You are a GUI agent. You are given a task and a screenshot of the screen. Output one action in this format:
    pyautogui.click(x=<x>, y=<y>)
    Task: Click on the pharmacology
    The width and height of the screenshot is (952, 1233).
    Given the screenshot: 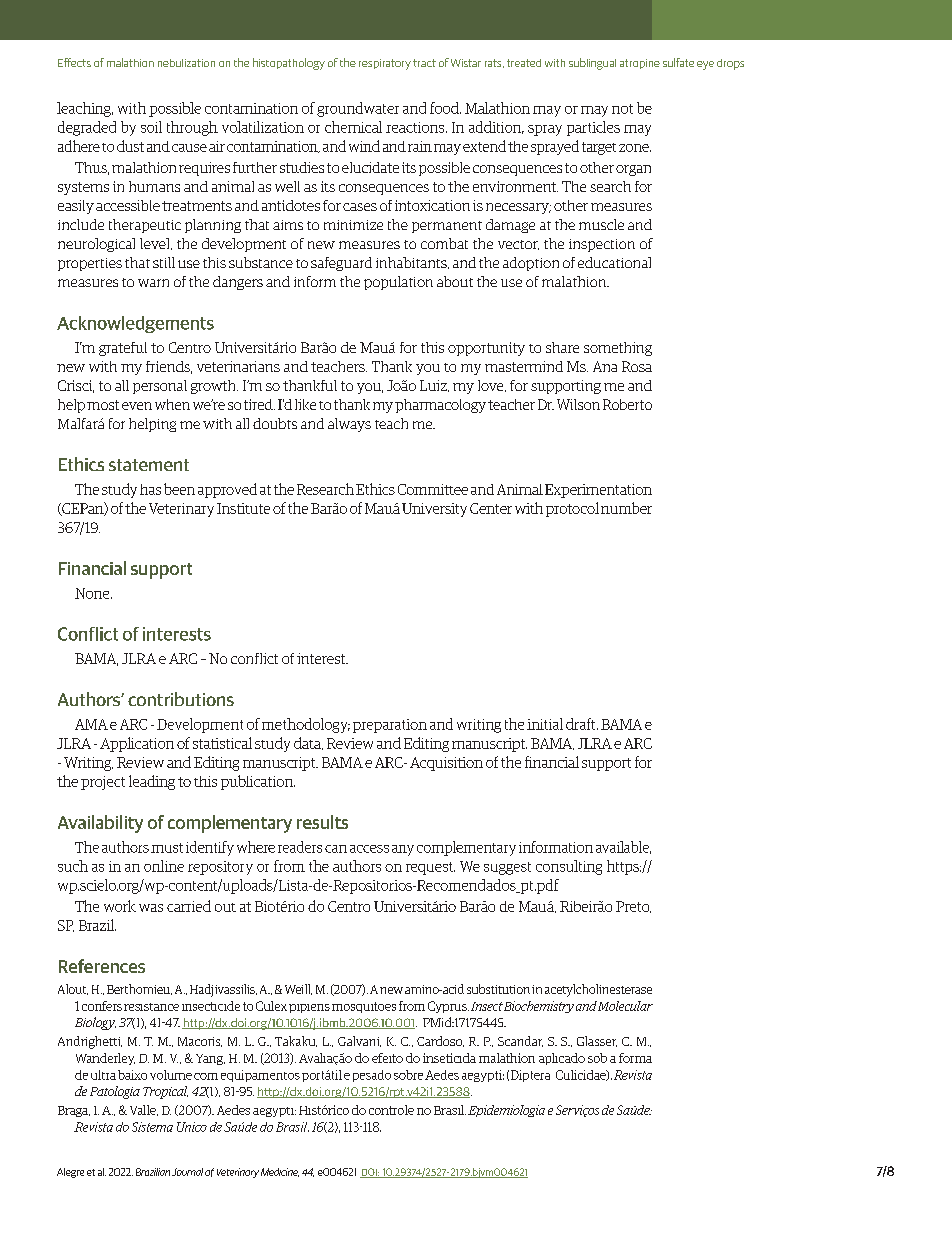 What is the action you would take?
    pyautogui.click(x=440, y=406)
